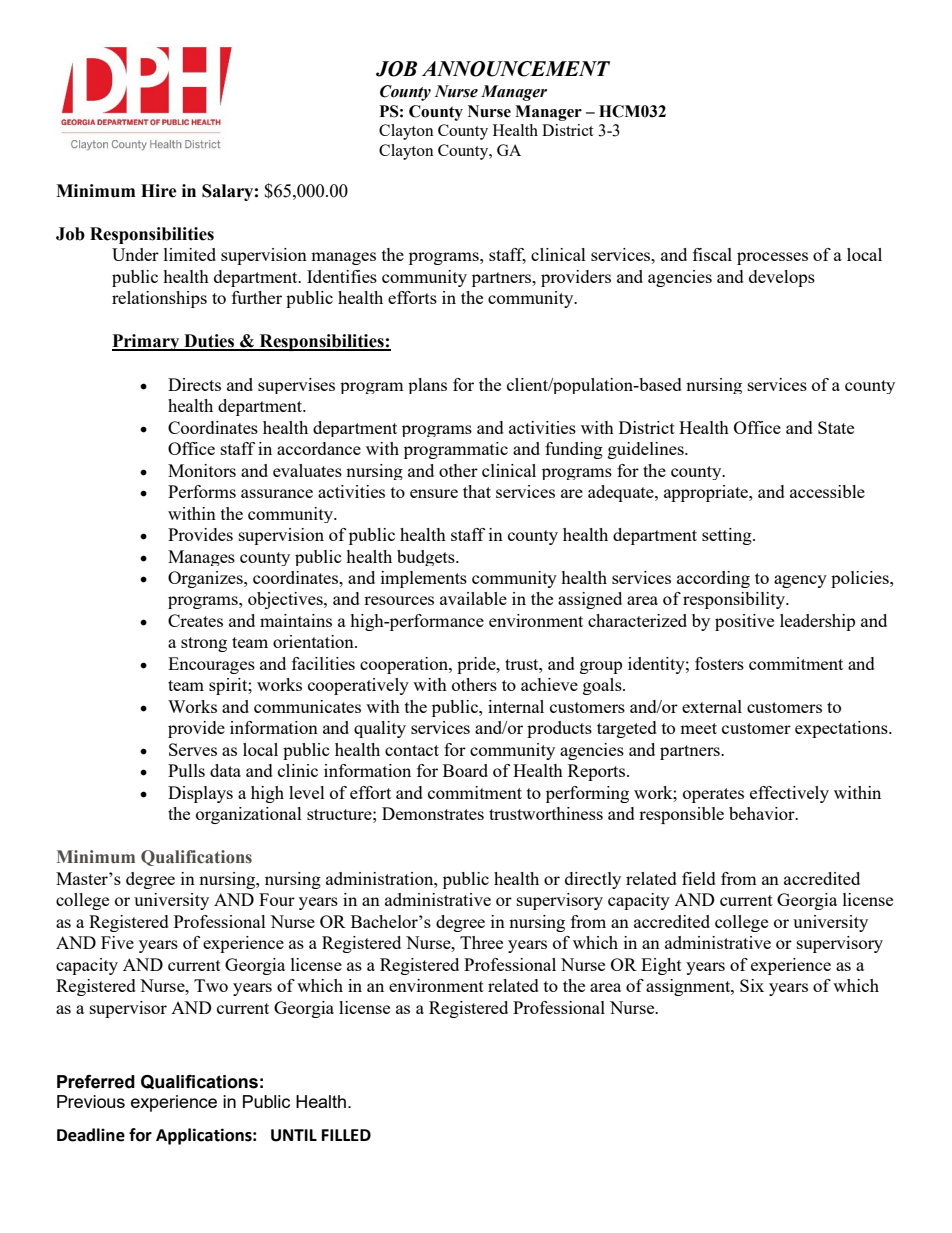  I want to click on relationships, so click(159, 299).
